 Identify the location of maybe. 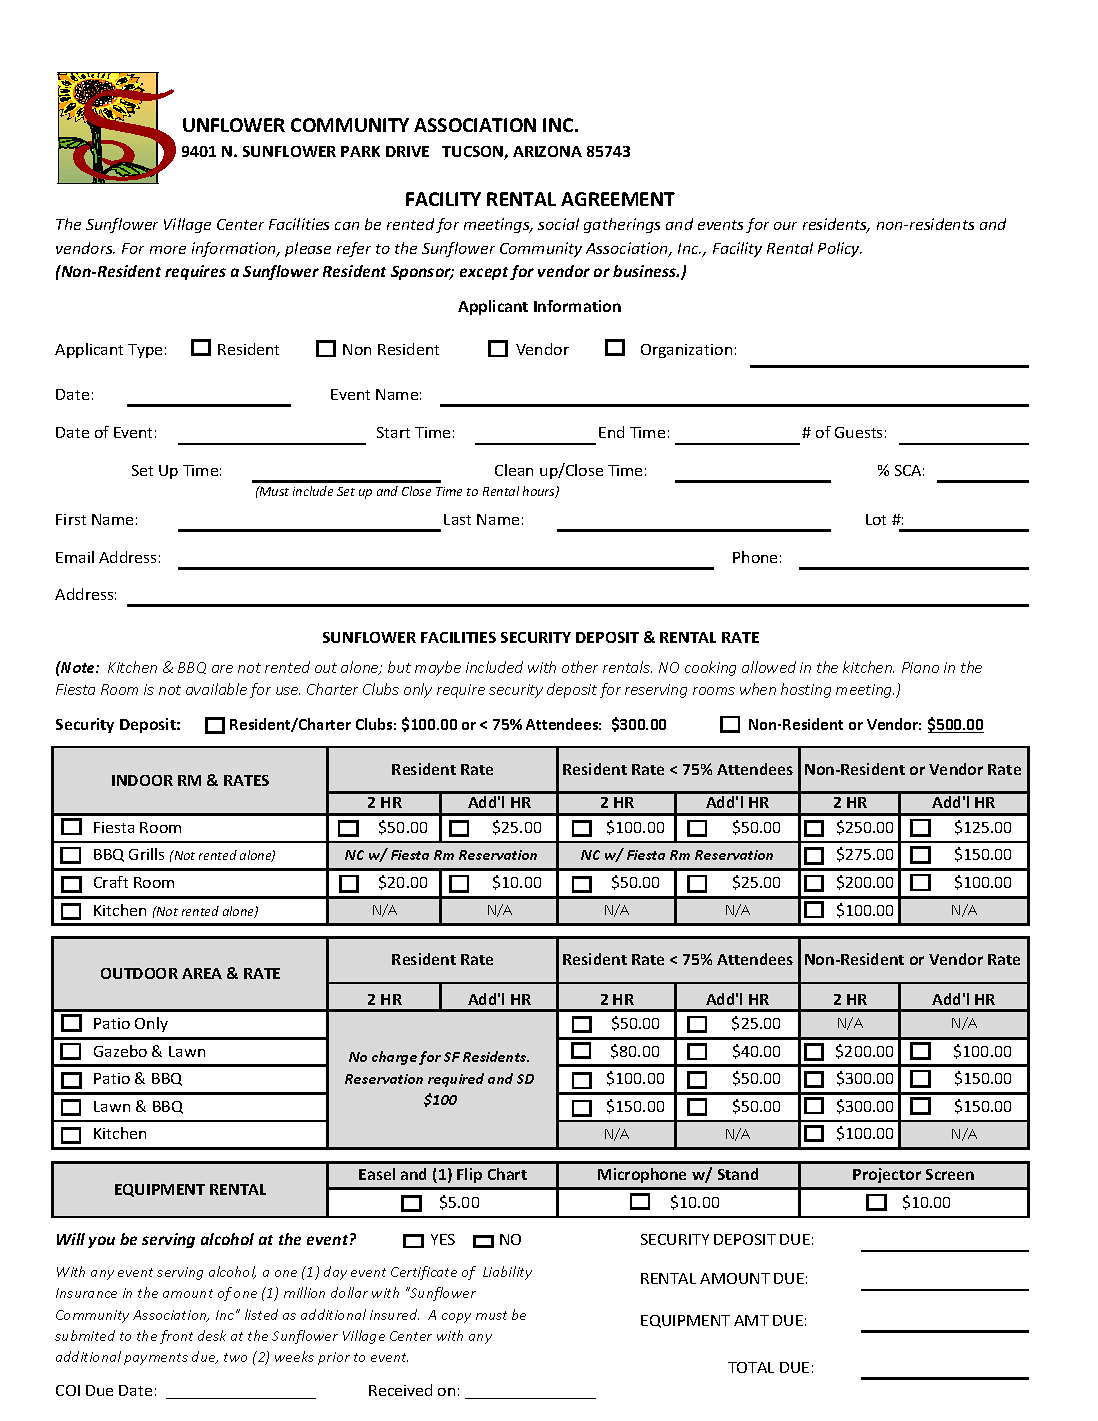
(438, 668).
